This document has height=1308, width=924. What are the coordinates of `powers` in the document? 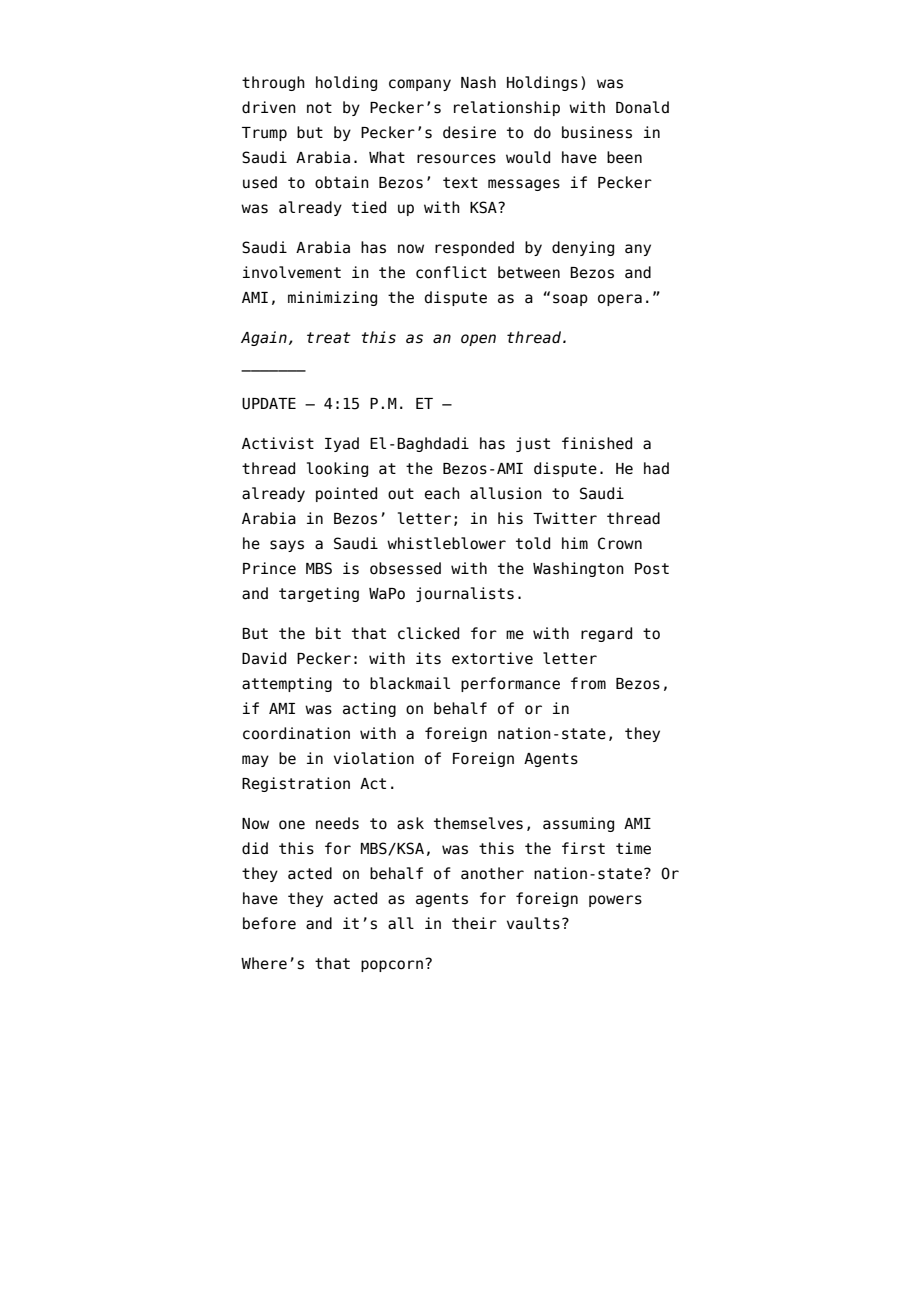 It's located at (615, 901).
